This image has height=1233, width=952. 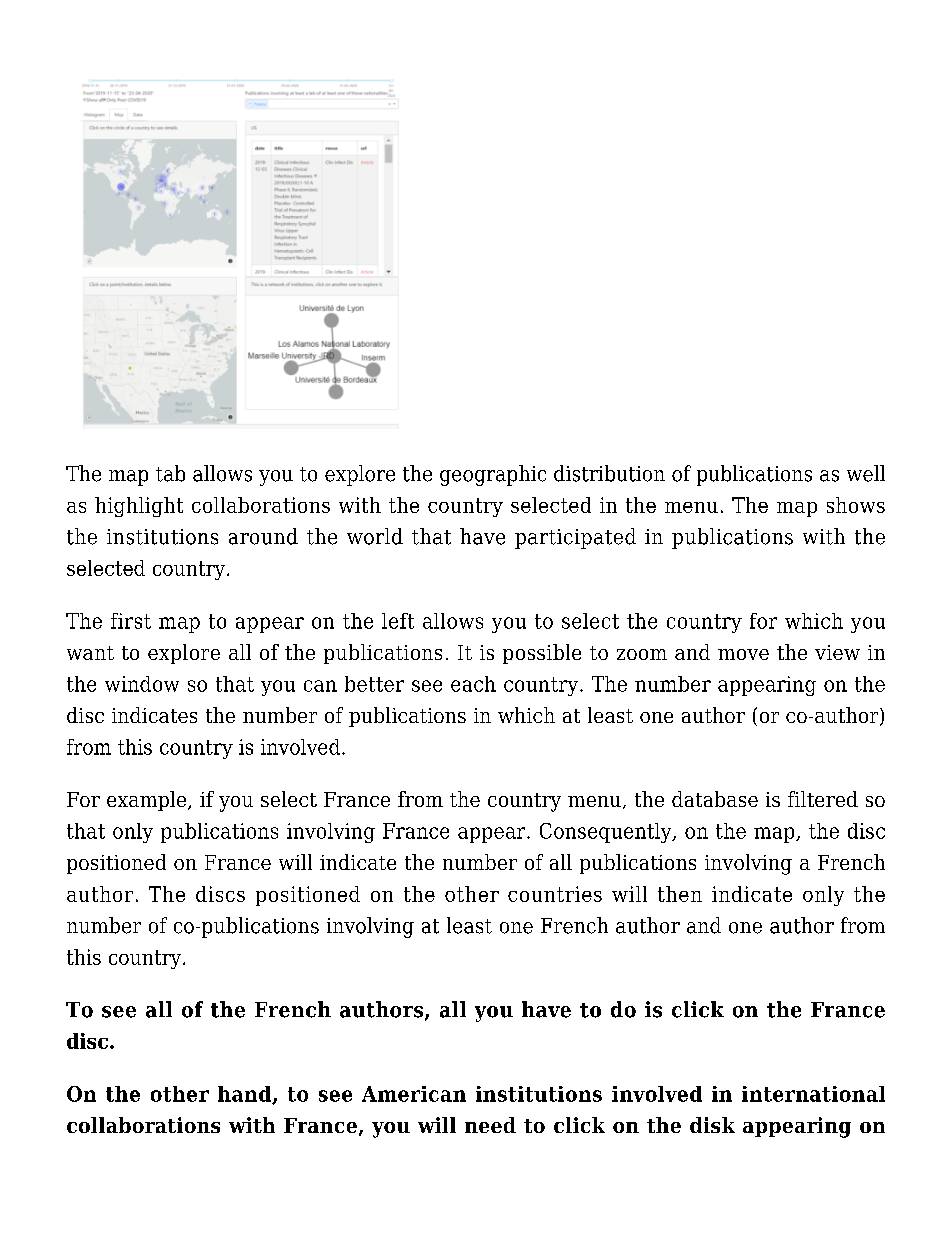 I want to click on geographic, so click(x=493, y=475).
